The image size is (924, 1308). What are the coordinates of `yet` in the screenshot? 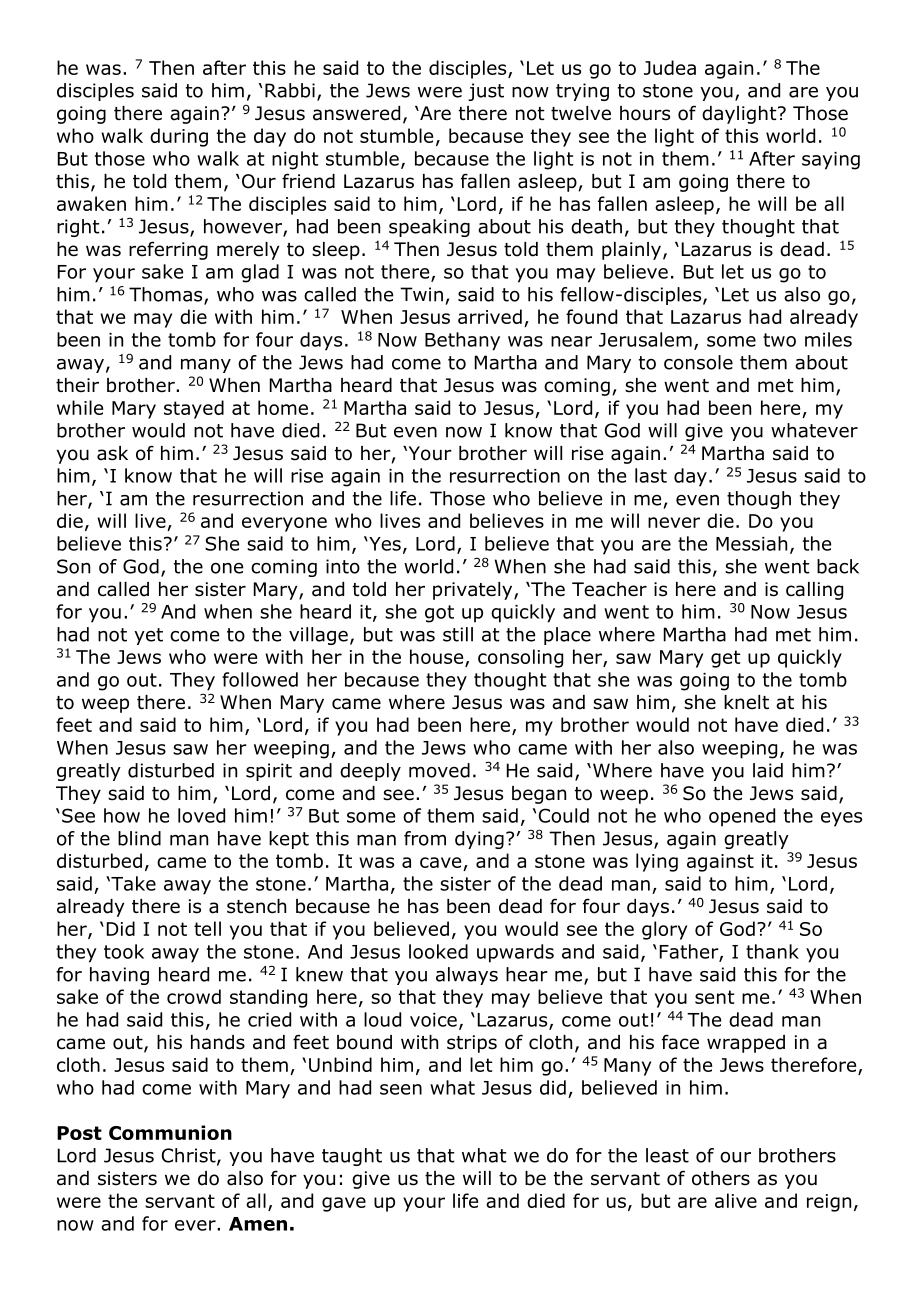 It's located at (148, 636).
